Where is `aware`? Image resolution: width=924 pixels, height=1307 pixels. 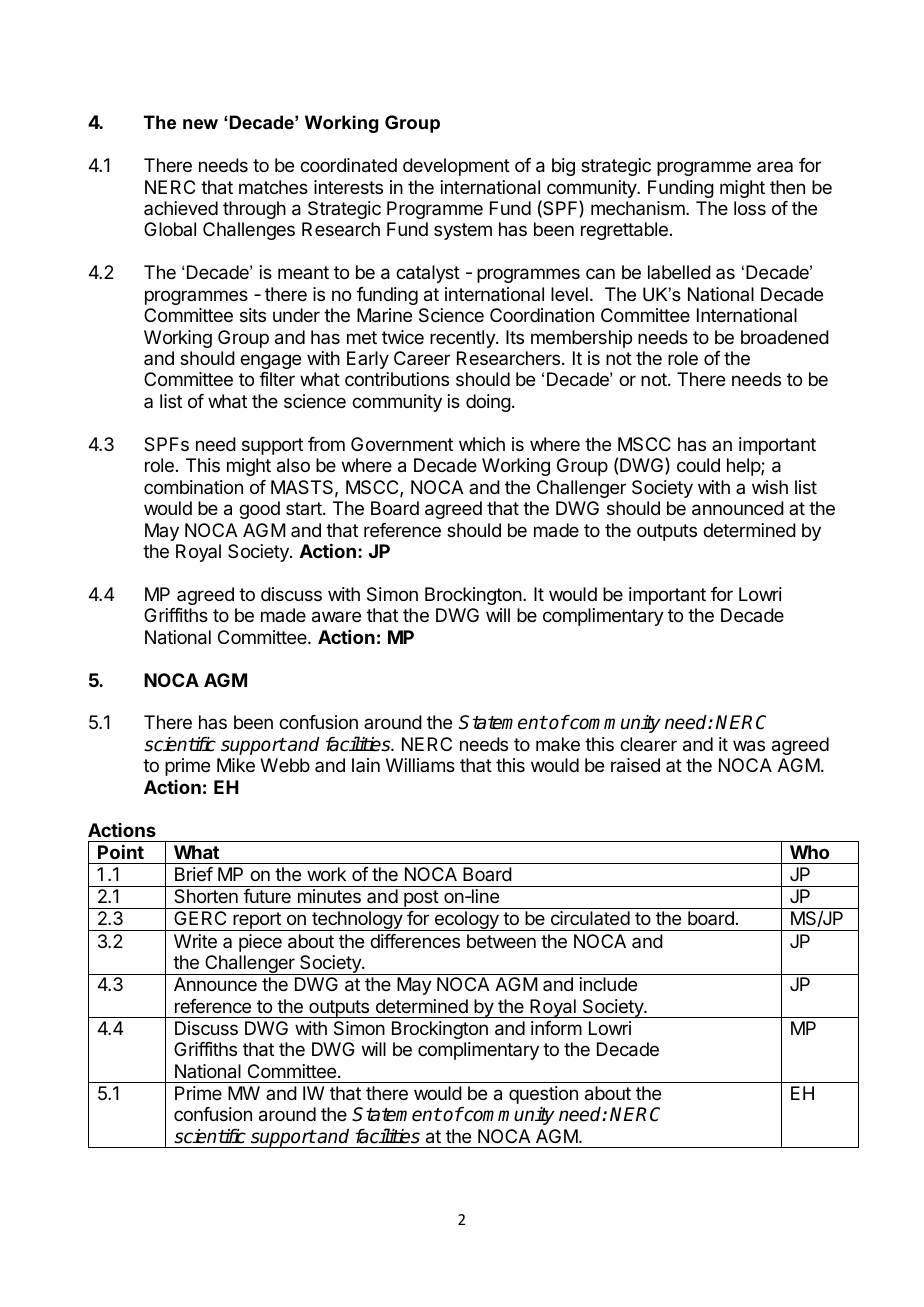
aware is located at coordinates (336, 617).
